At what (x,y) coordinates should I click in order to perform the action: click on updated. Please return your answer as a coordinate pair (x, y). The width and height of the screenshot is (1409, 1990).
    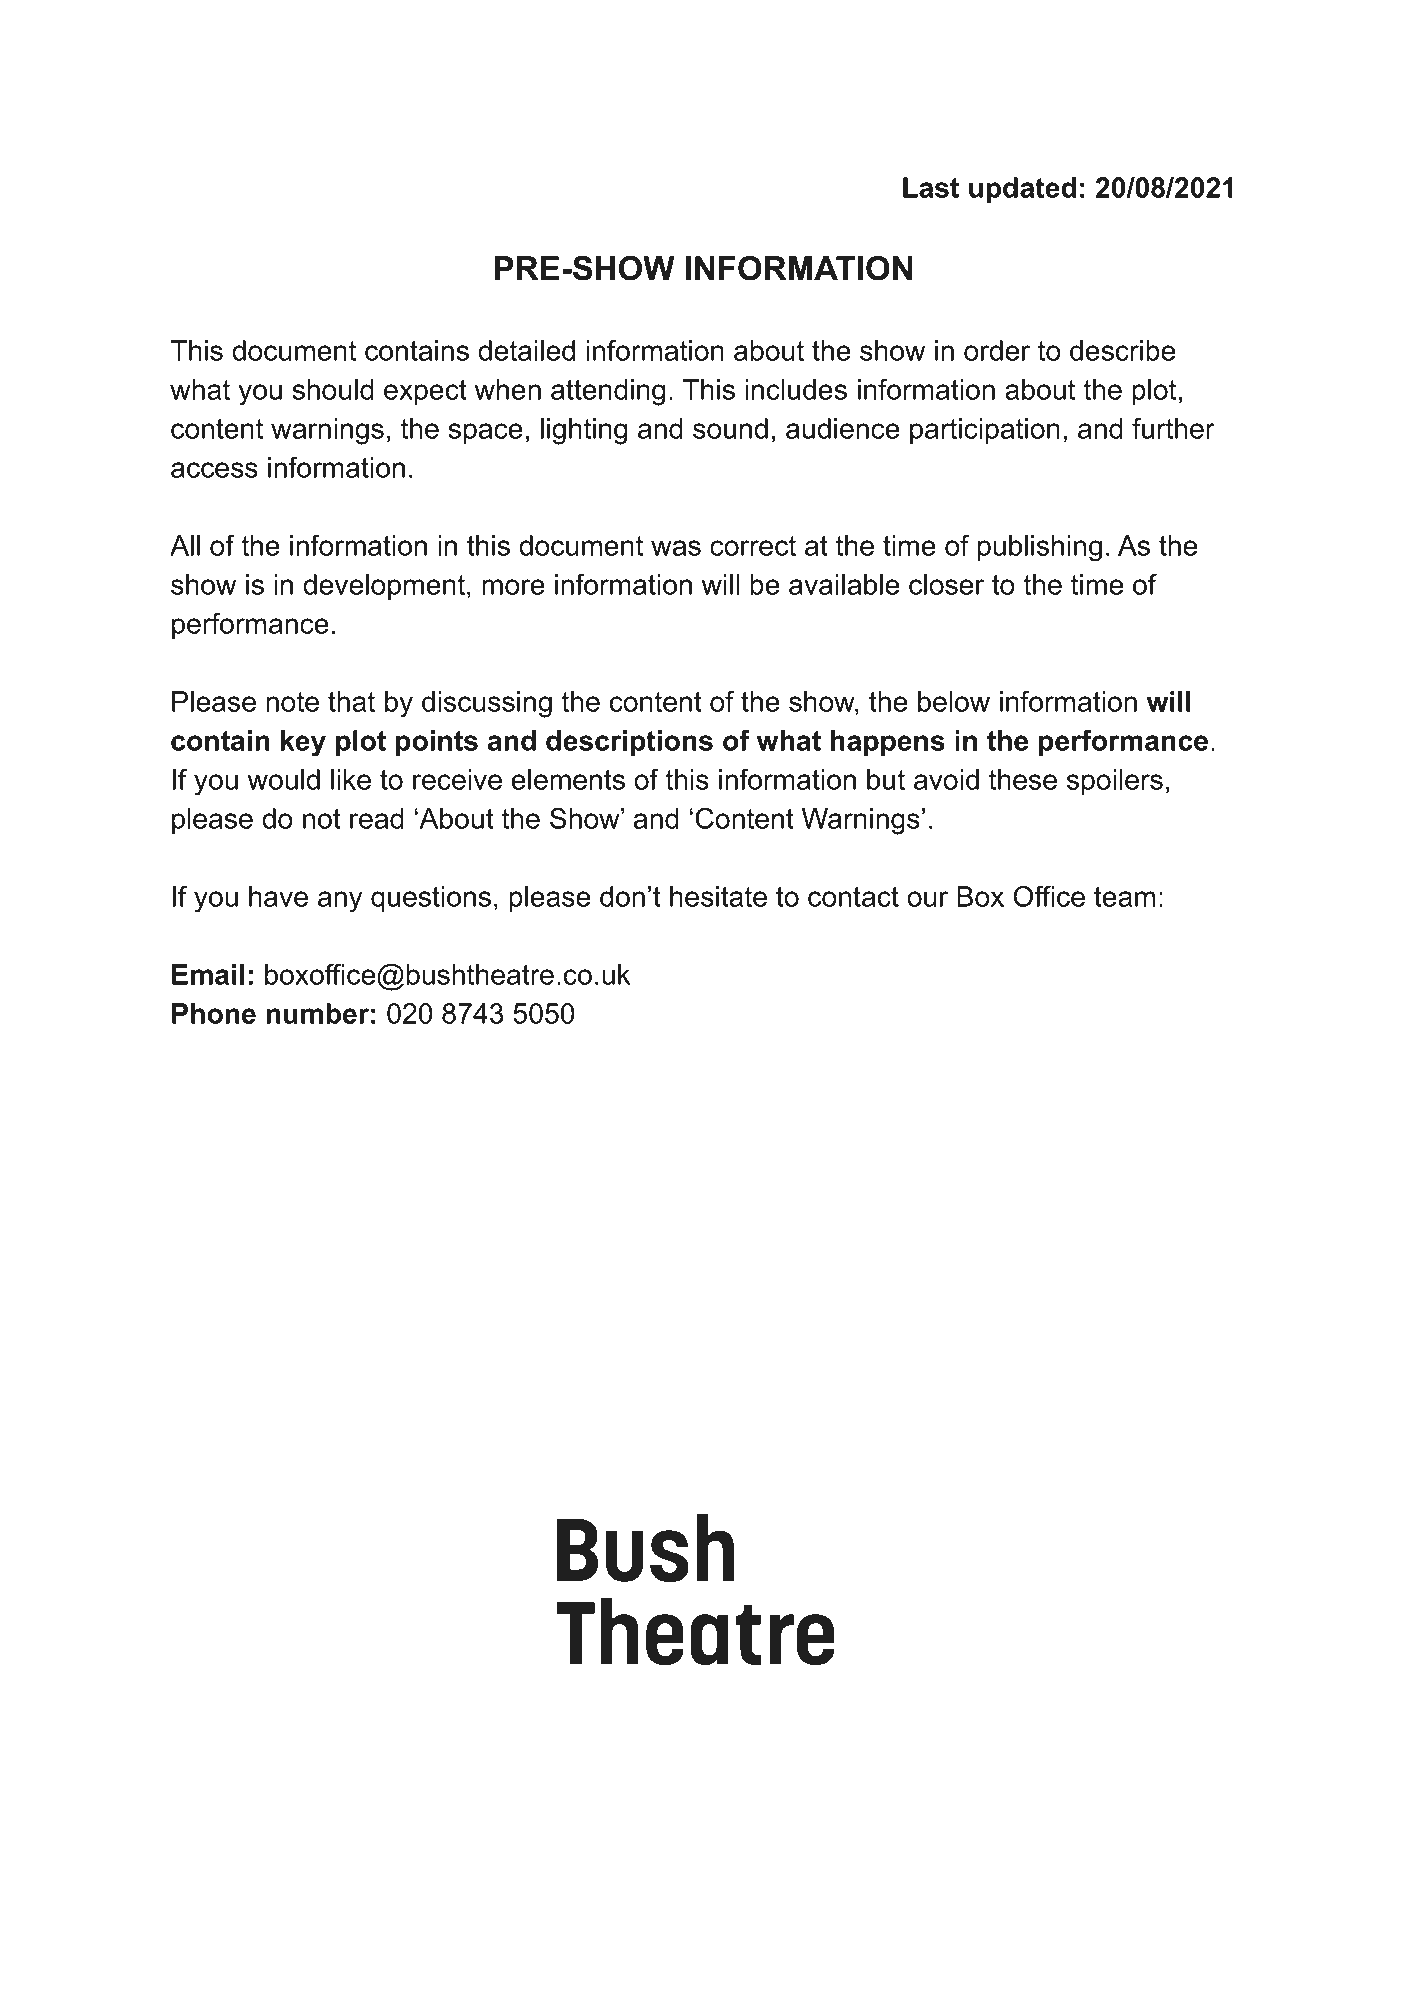
    Looking at the image, I should click on (1022, 190).
